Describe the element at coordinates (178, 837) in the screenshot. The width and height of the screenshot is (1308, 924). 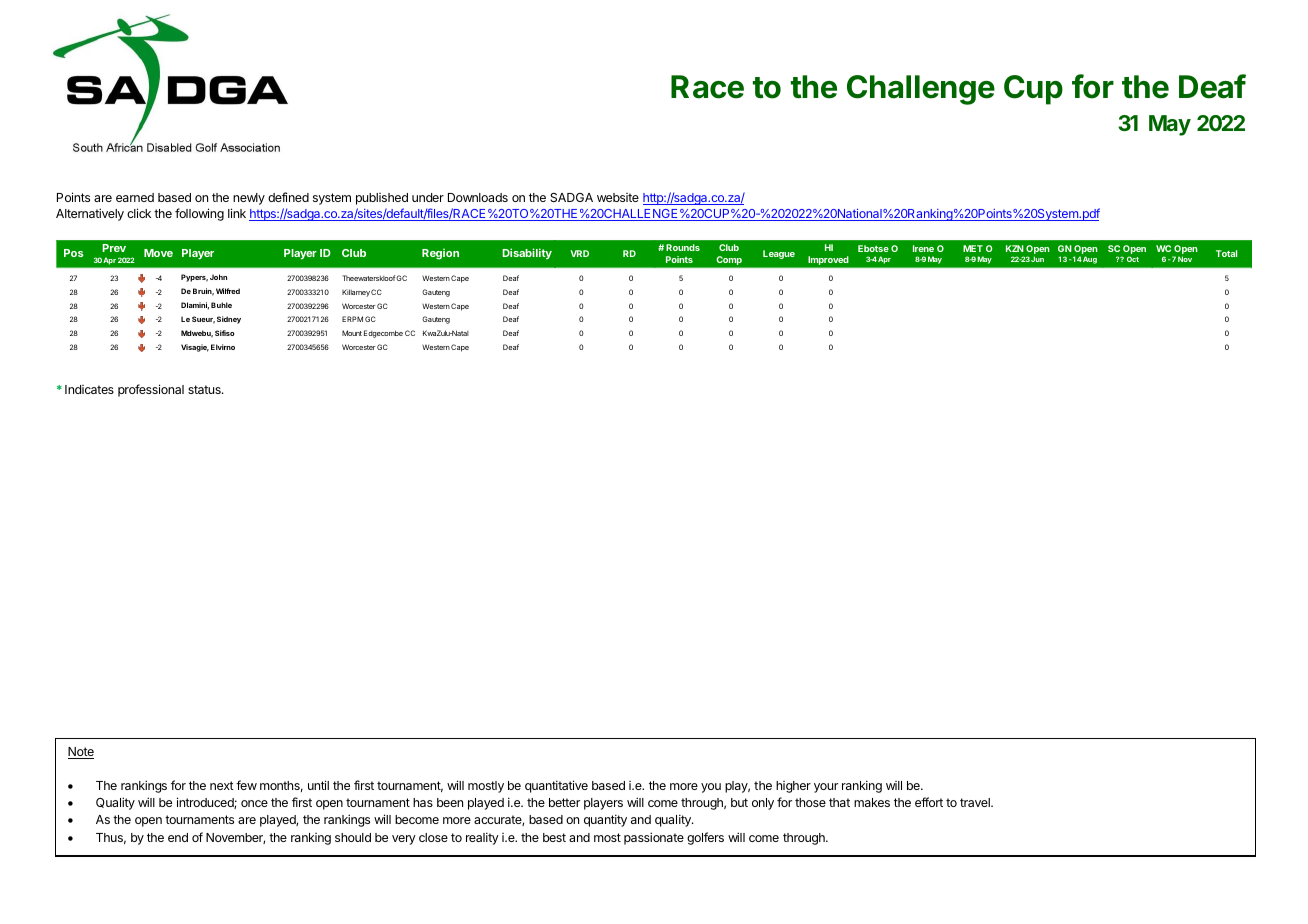
I see `end` at that location.
